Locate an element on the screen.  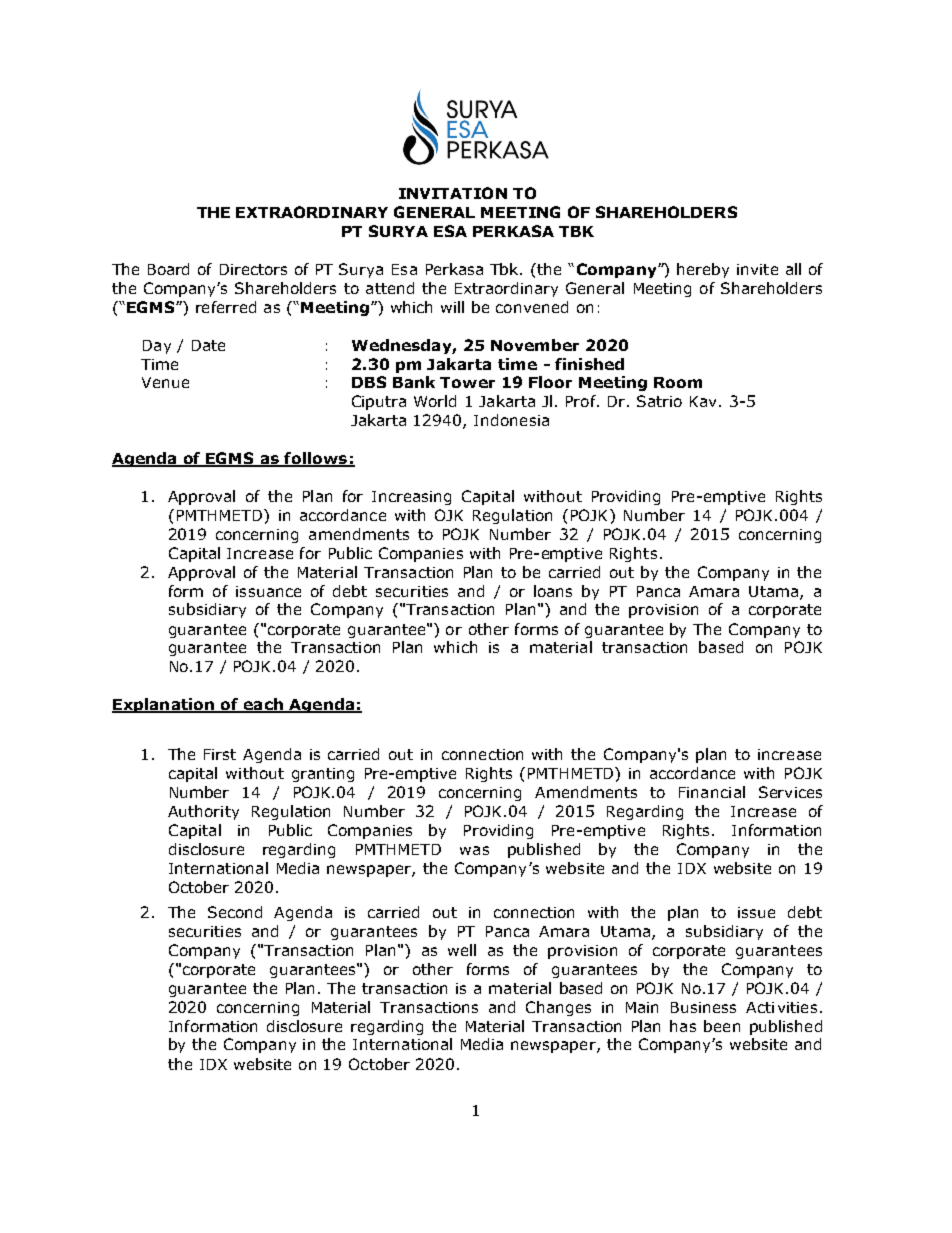
Directors is located at coordinates (253, 269).
